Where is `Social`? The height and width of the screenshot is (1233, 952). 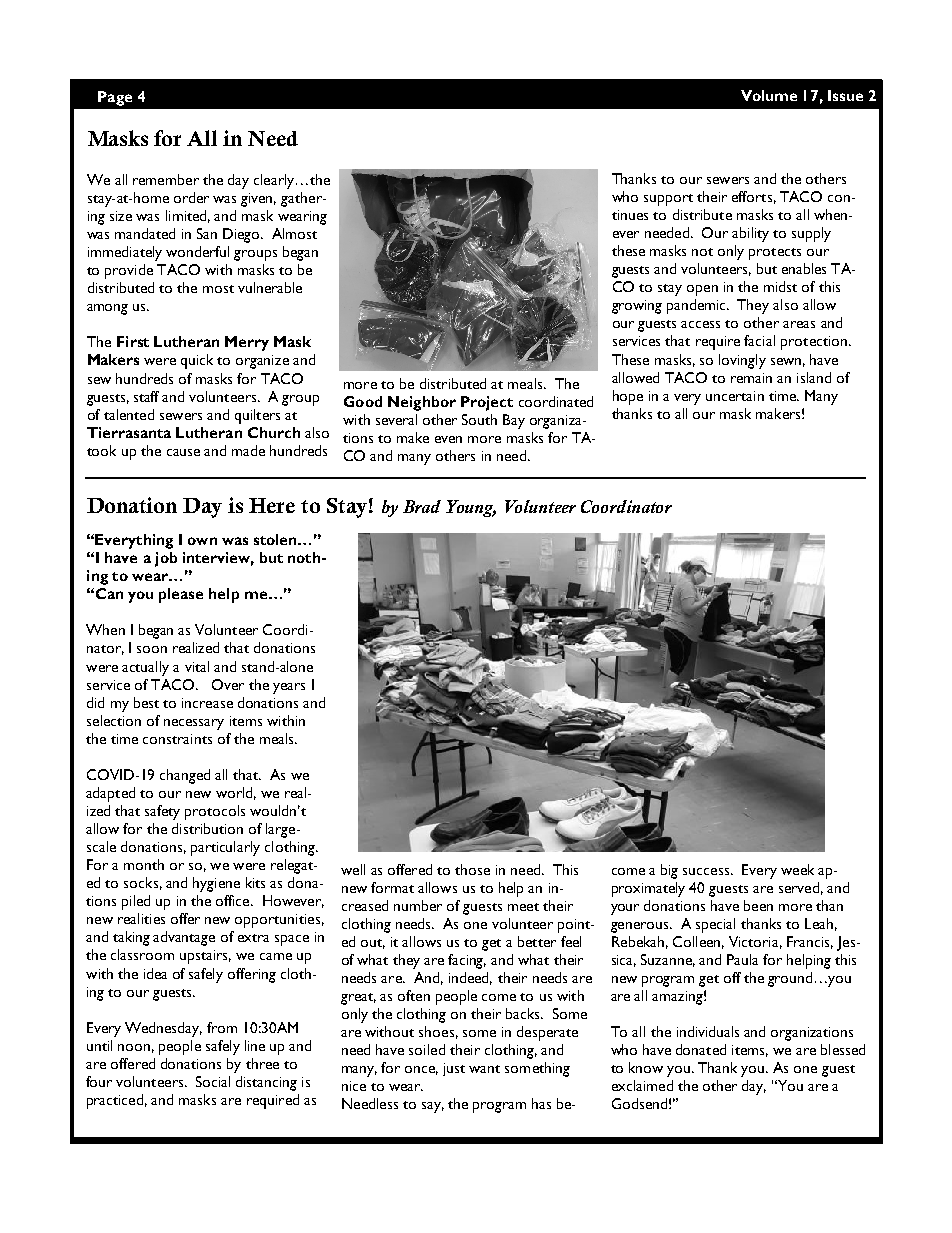
Social is located at coordinates (213, 1081).
